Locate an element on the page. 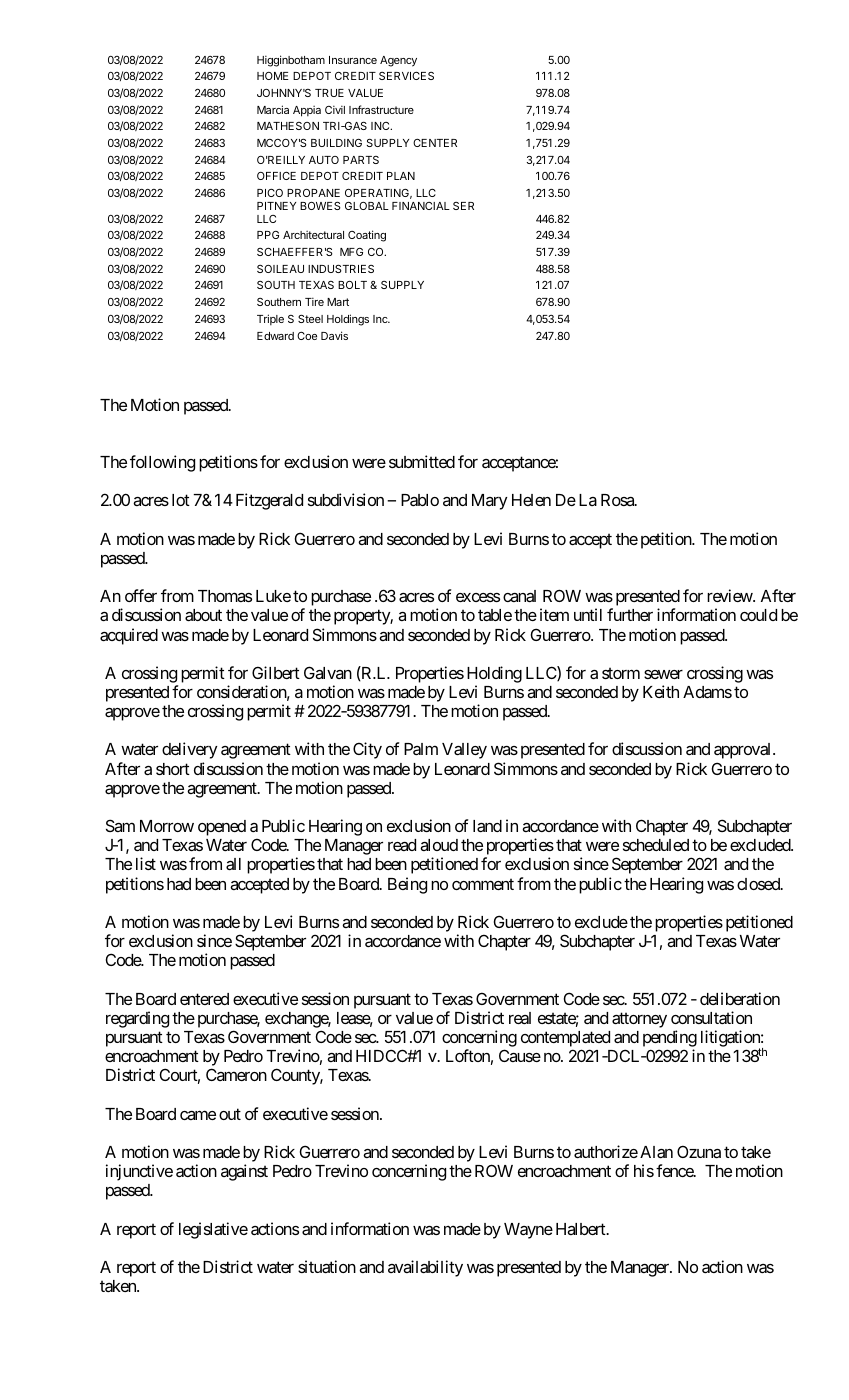 This document has height=1400, width=849. legislative is located at coordinates (213, 1230).
